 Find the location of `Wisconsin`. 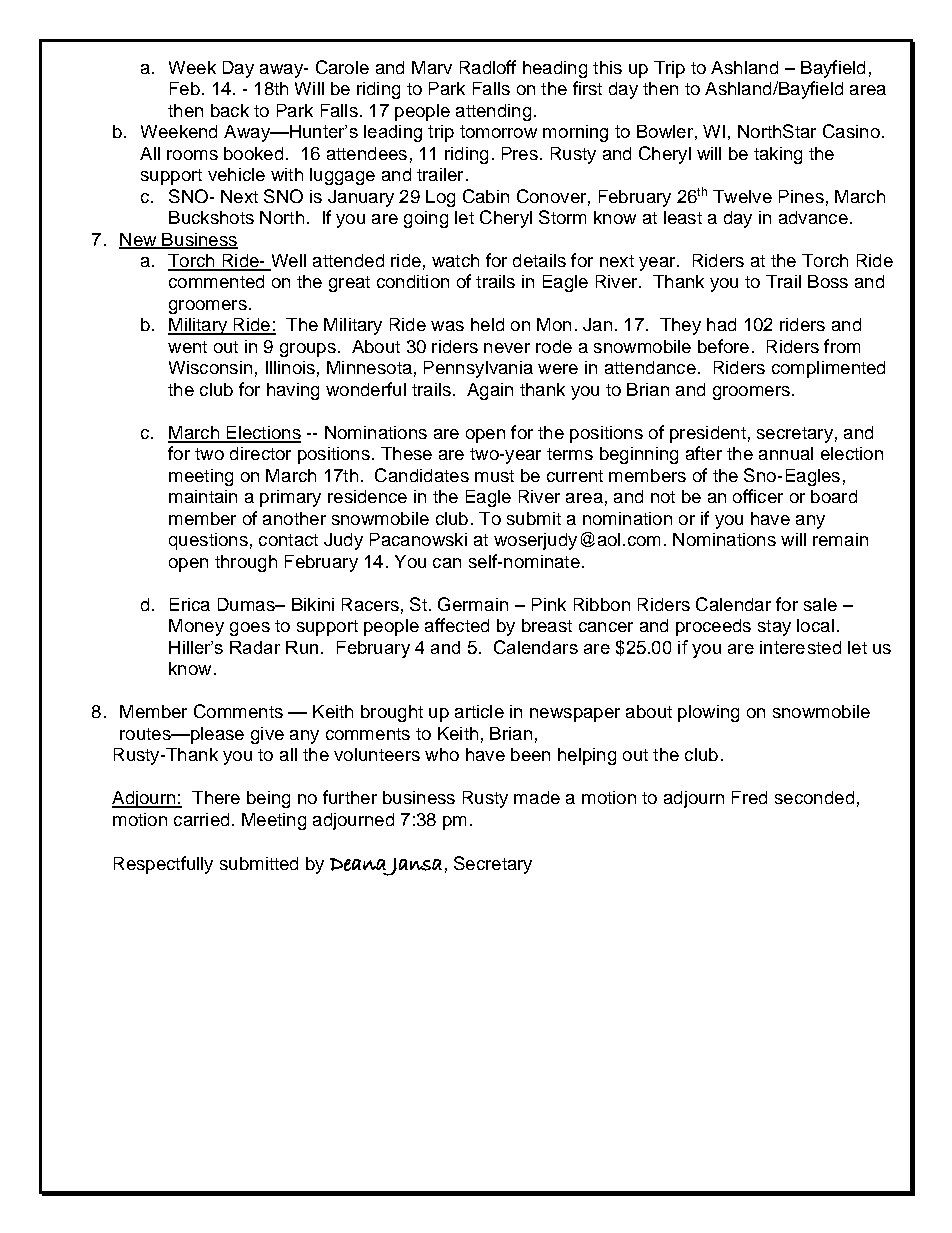

Wisconsin is located at coordinates (210, 367).
